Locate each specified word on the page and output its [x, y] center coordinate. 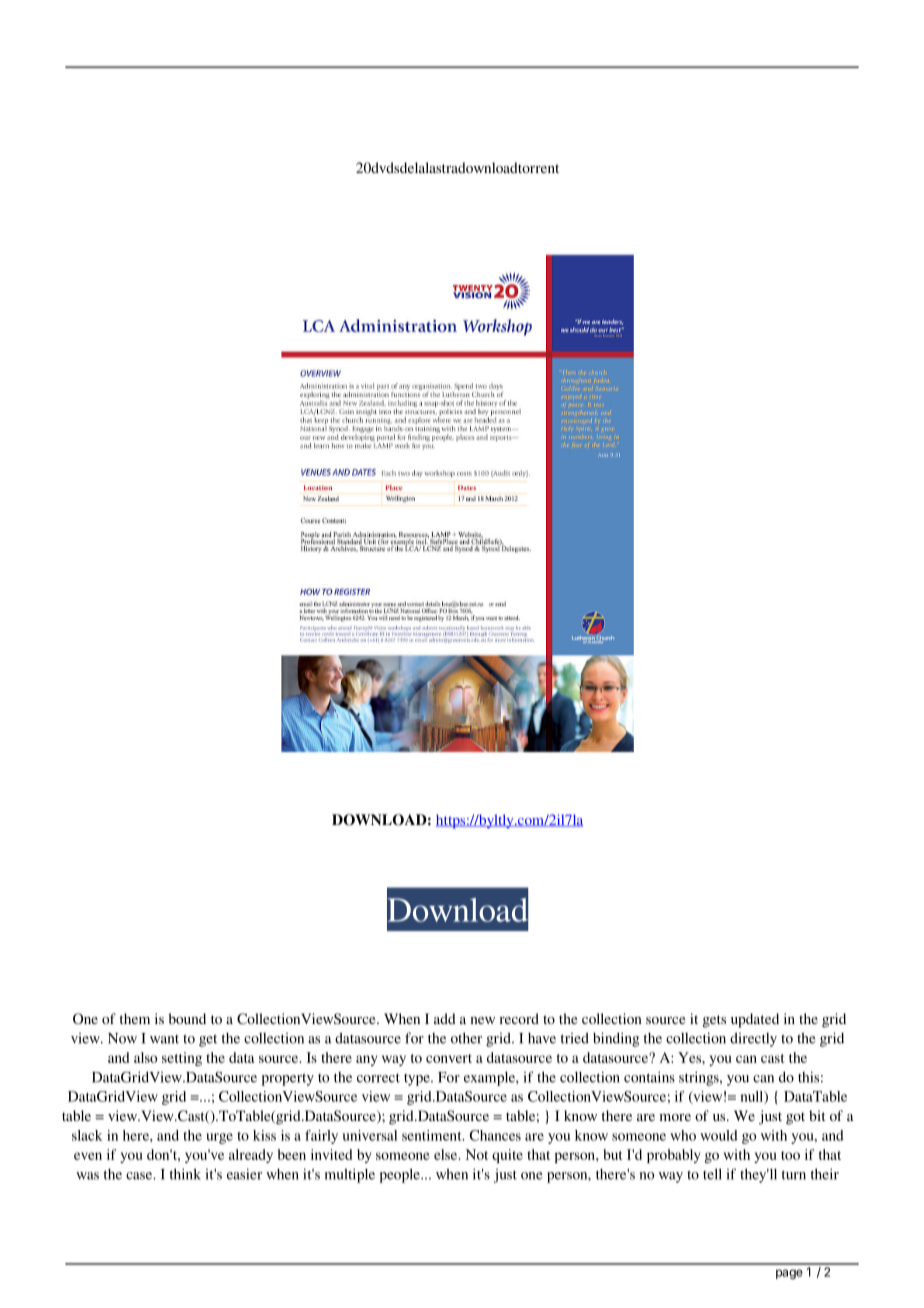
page [789, 1274]
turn [794, 1175]
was [87, 1176]
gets [714, 1021]
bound [187, 1018]
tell [712, 1174]
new [482, 1020]
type [418, 1080]
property [288, 1079]
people [401, 1175]
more [675, 1117]
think [185, 1174]
